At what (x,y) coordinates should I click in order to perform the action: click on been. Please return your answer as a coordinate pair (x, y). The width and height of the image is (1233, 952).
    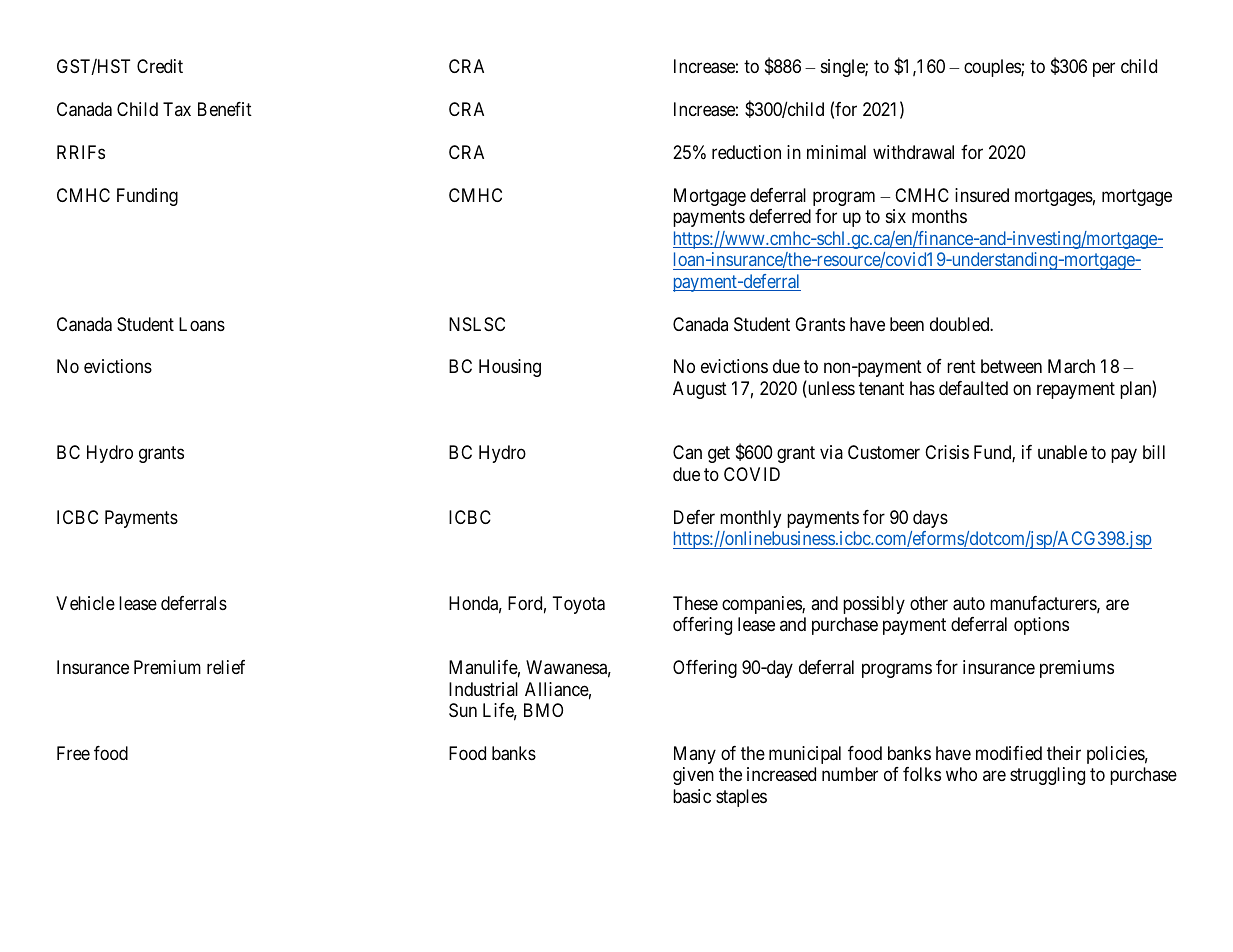
    Looking at the image, I should click on (907, 324).
